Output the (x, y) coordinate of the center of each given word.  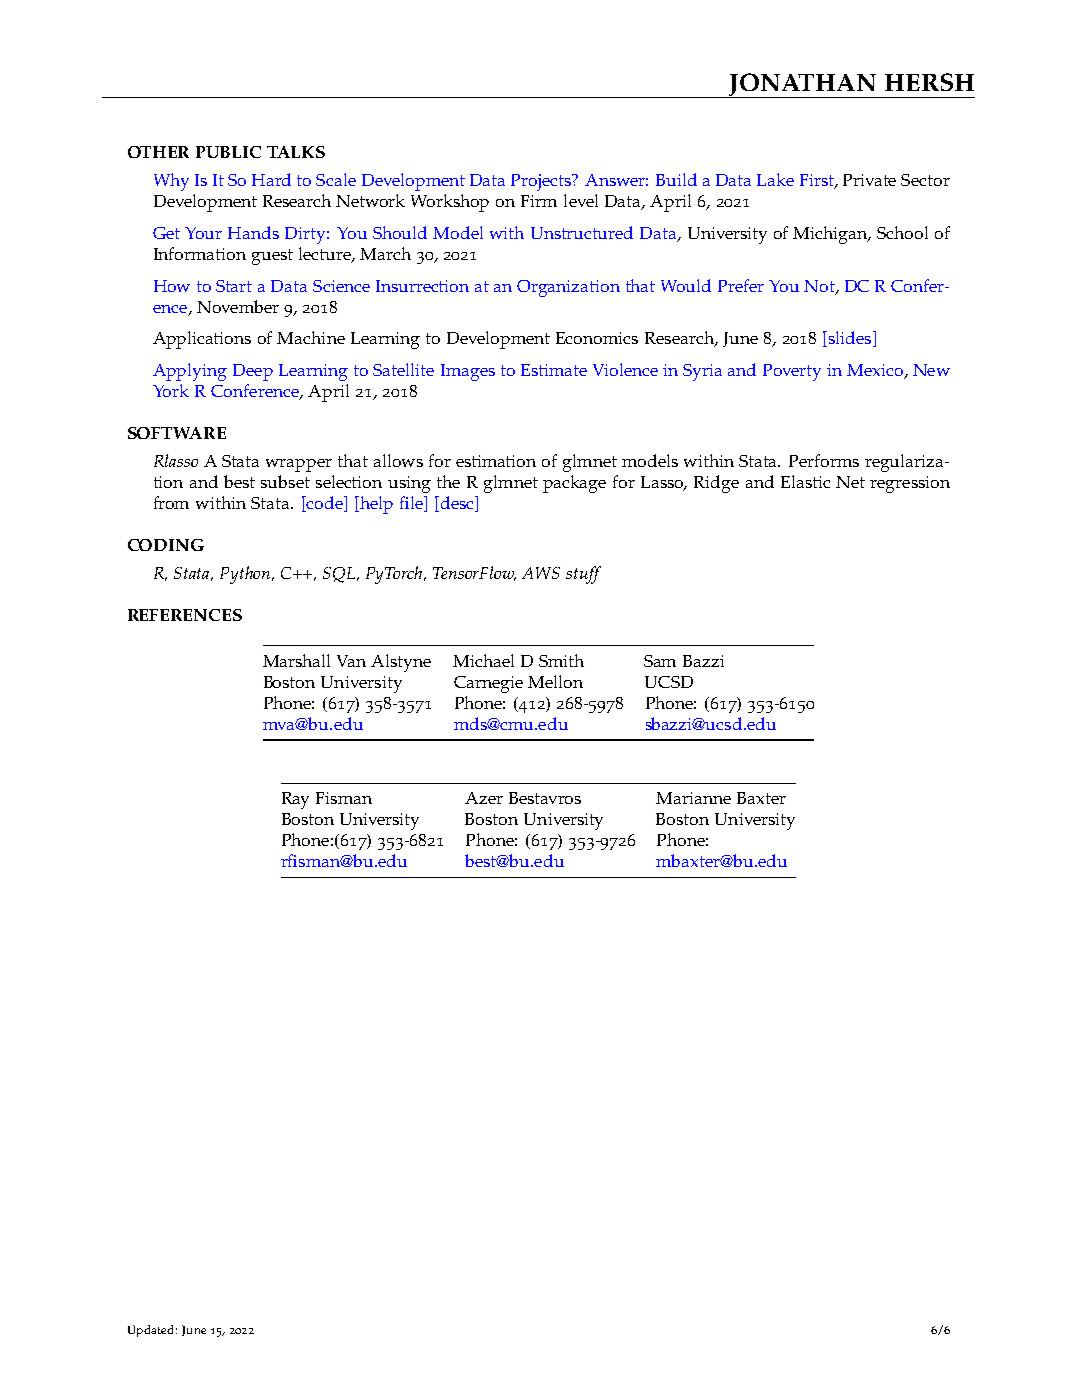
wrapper (299, 465)
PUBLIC (228, 152)
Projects (542, 182)
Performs (824, 460)
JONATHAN (802, 85)
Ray (295, 800)
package (574, 484)
